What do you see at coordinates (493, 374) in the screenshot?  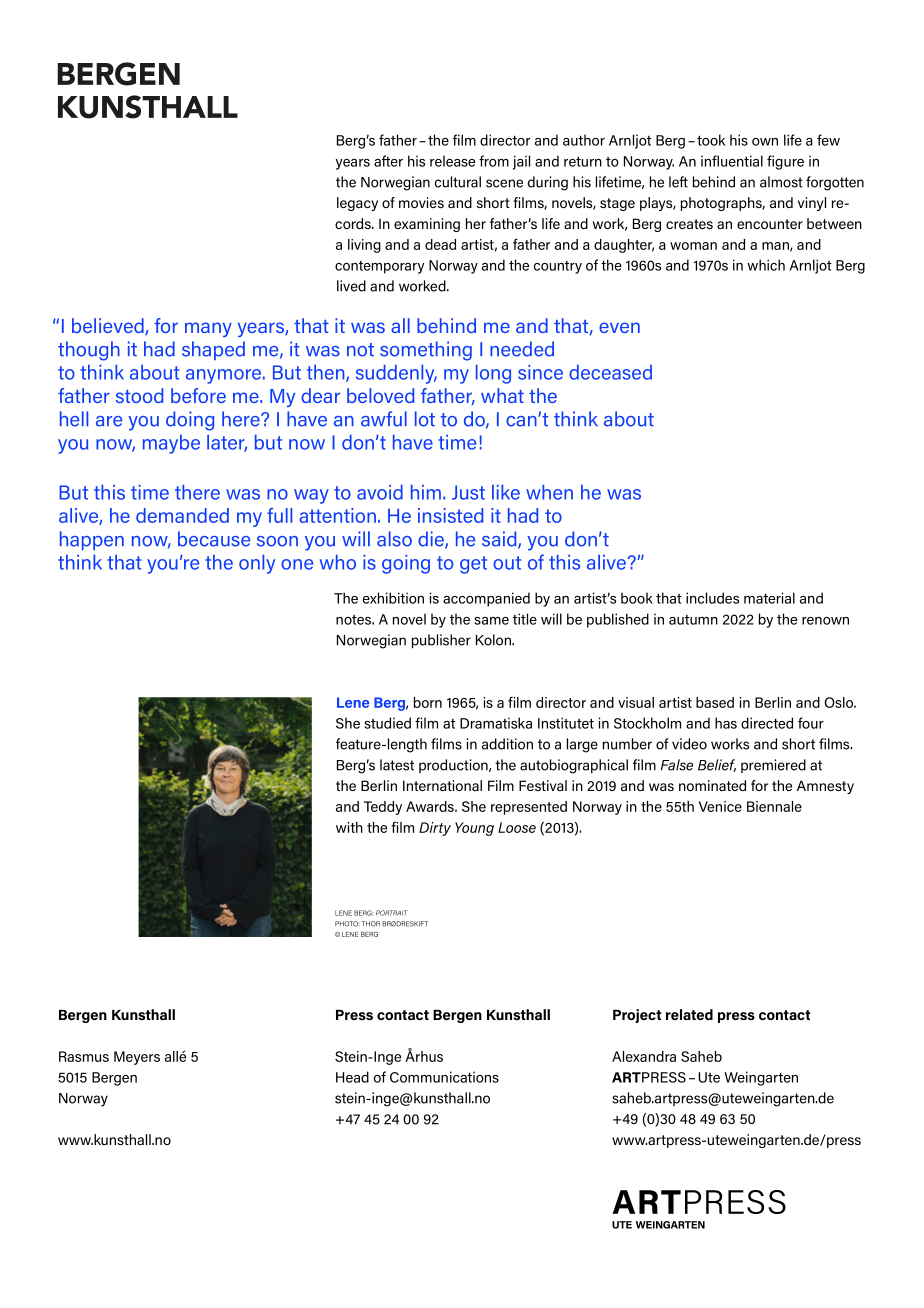 I see `long` at bounding box center [493, 374].
